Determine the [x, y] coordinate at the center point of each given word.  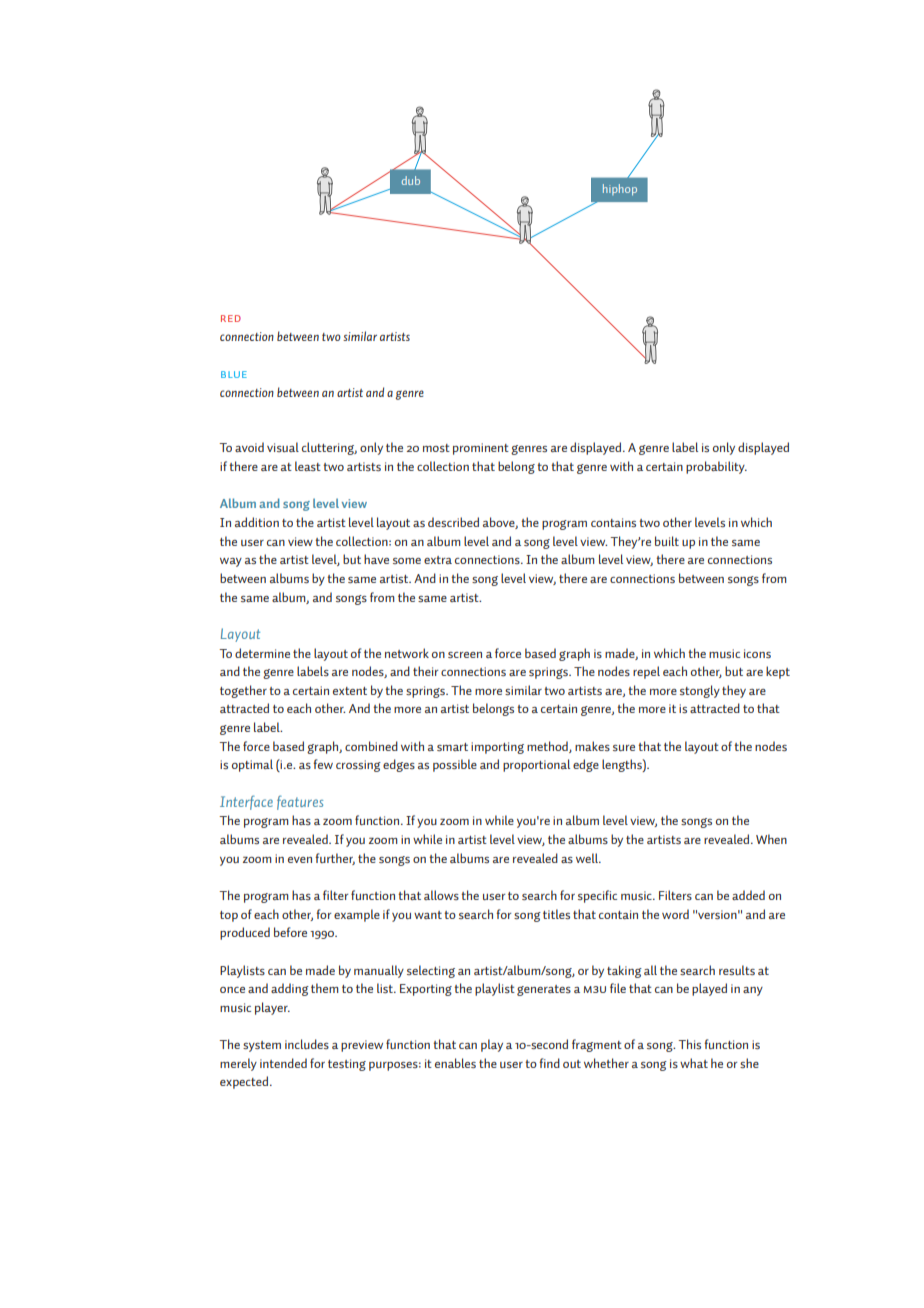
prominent [481, 449]
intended [283, 1063]
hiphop [620, 190]
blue [234, 374]
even [300, 860]
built [667, 541]
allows [441, 895]
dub [411, 180]
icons [757, 653]
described [453, 522]
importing [497, 748]
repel [646, 672]
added [748, 895]
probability [716, 467]
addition [257, 522]
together [243, 691]
